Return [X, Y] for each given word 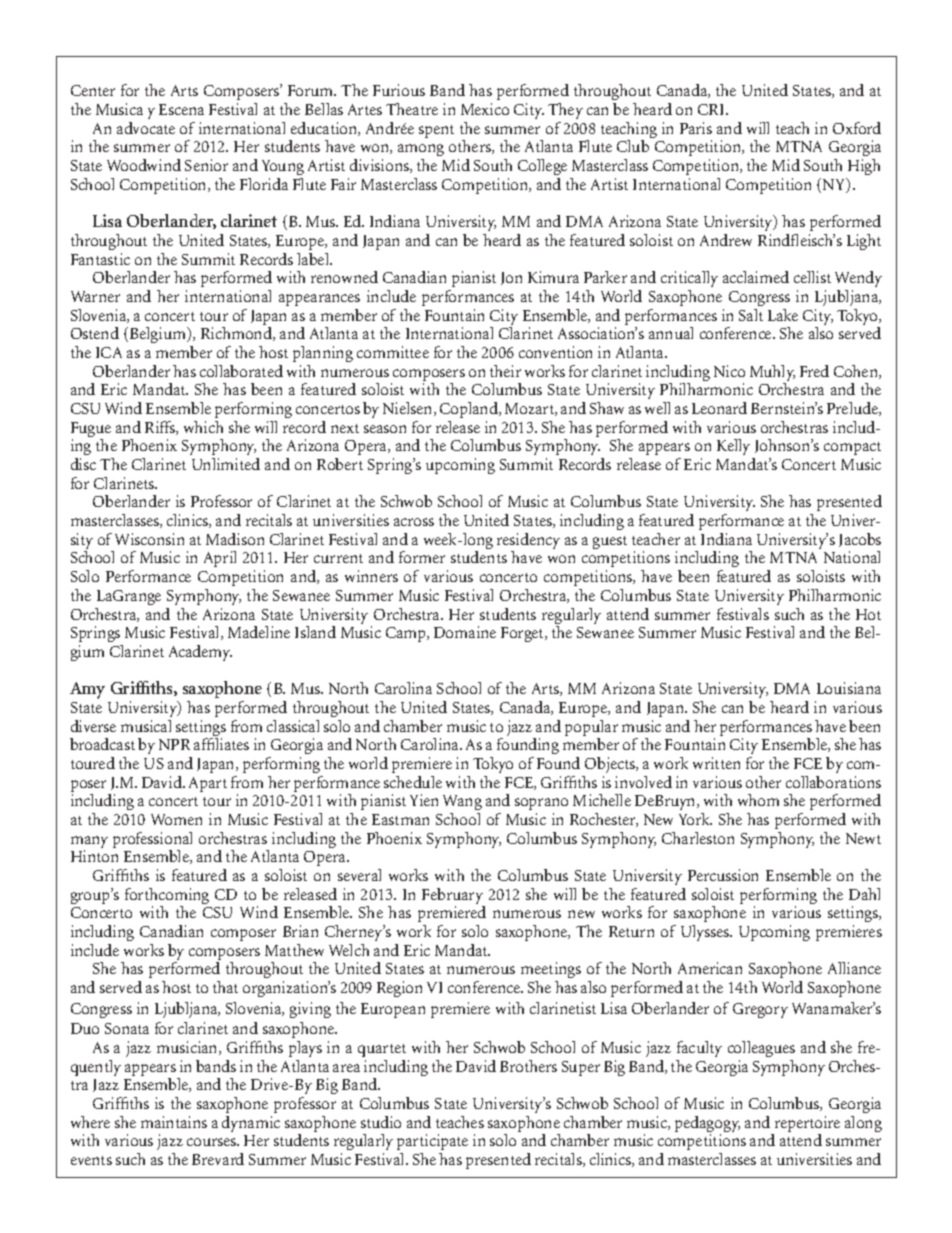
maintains [174, 1122]
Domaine [465, 632]
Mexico [485, 109]
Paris [696, 128]
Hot [868, 614]
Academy [200, 653]
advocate [146, 128]
